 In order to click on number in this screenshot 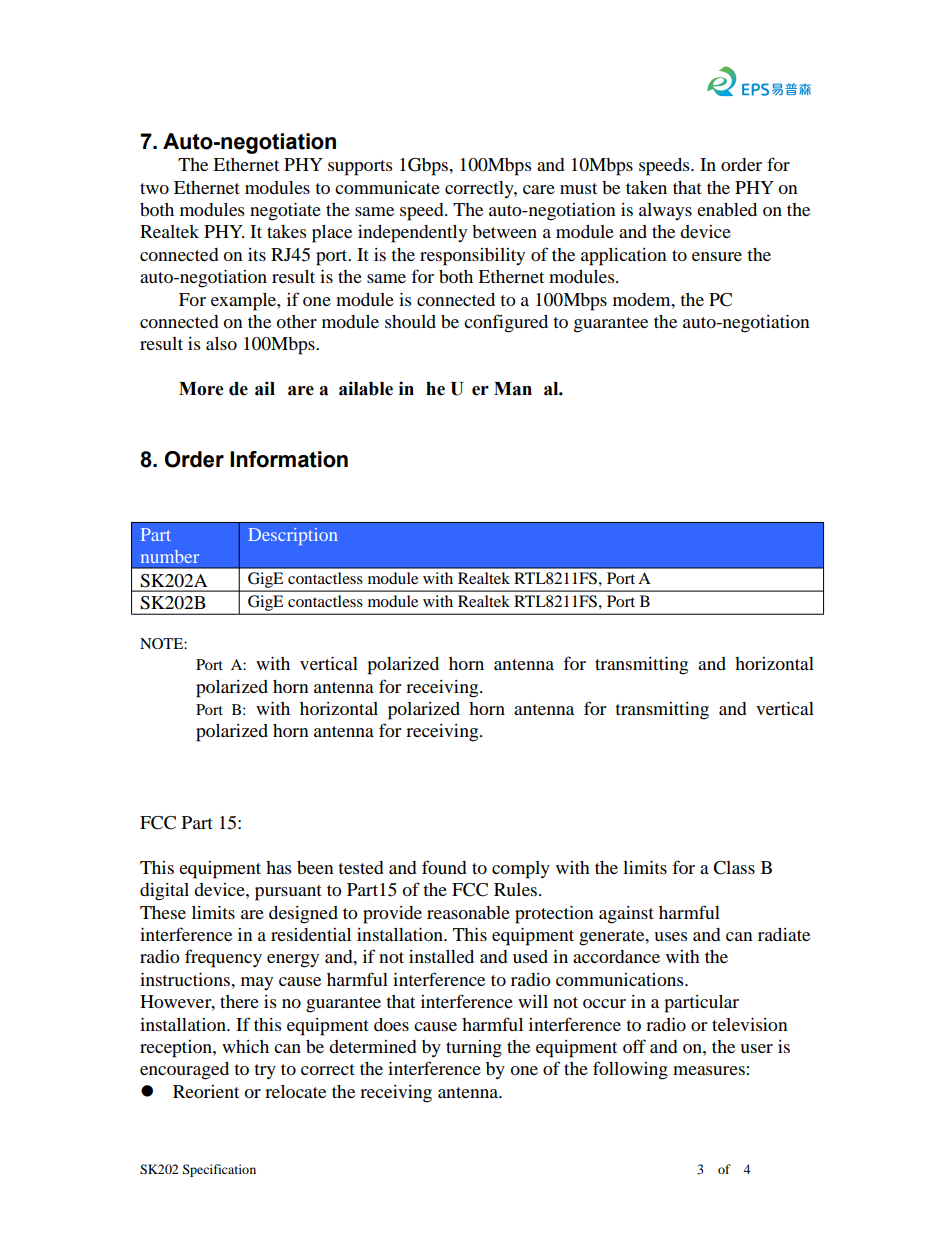, I will do `click(170, 556)`.
